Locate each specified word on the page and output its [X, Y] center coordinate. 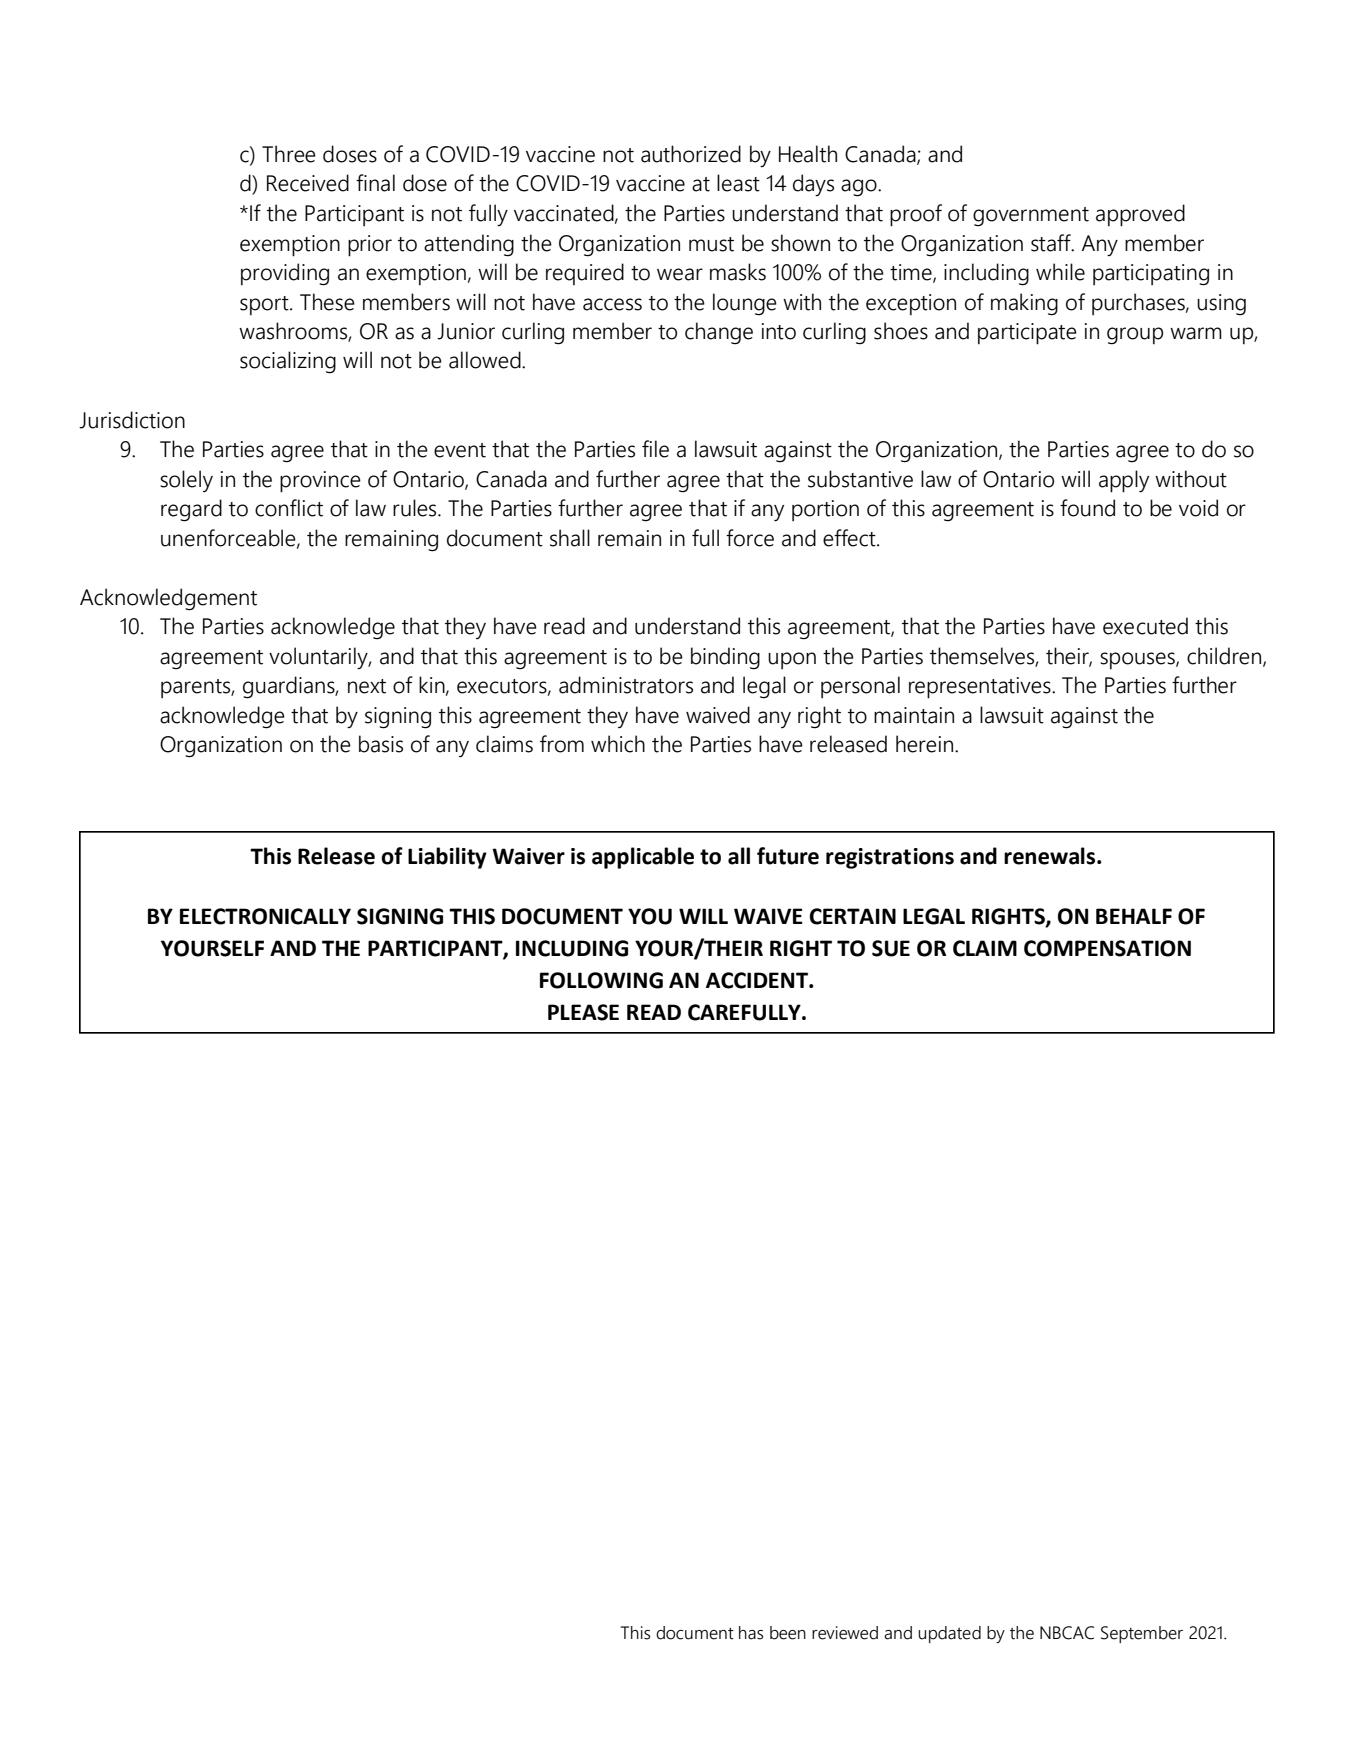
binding [725, 658]
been [788, 1633]
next [367, 686]
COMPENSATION [1107, 948]
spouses [1138, 660]
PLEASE [583, 1012]
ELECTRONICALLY [265, 916]
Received [308, 183]
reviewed [845, 1633]
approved [1140, 215]
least [738, 183]
